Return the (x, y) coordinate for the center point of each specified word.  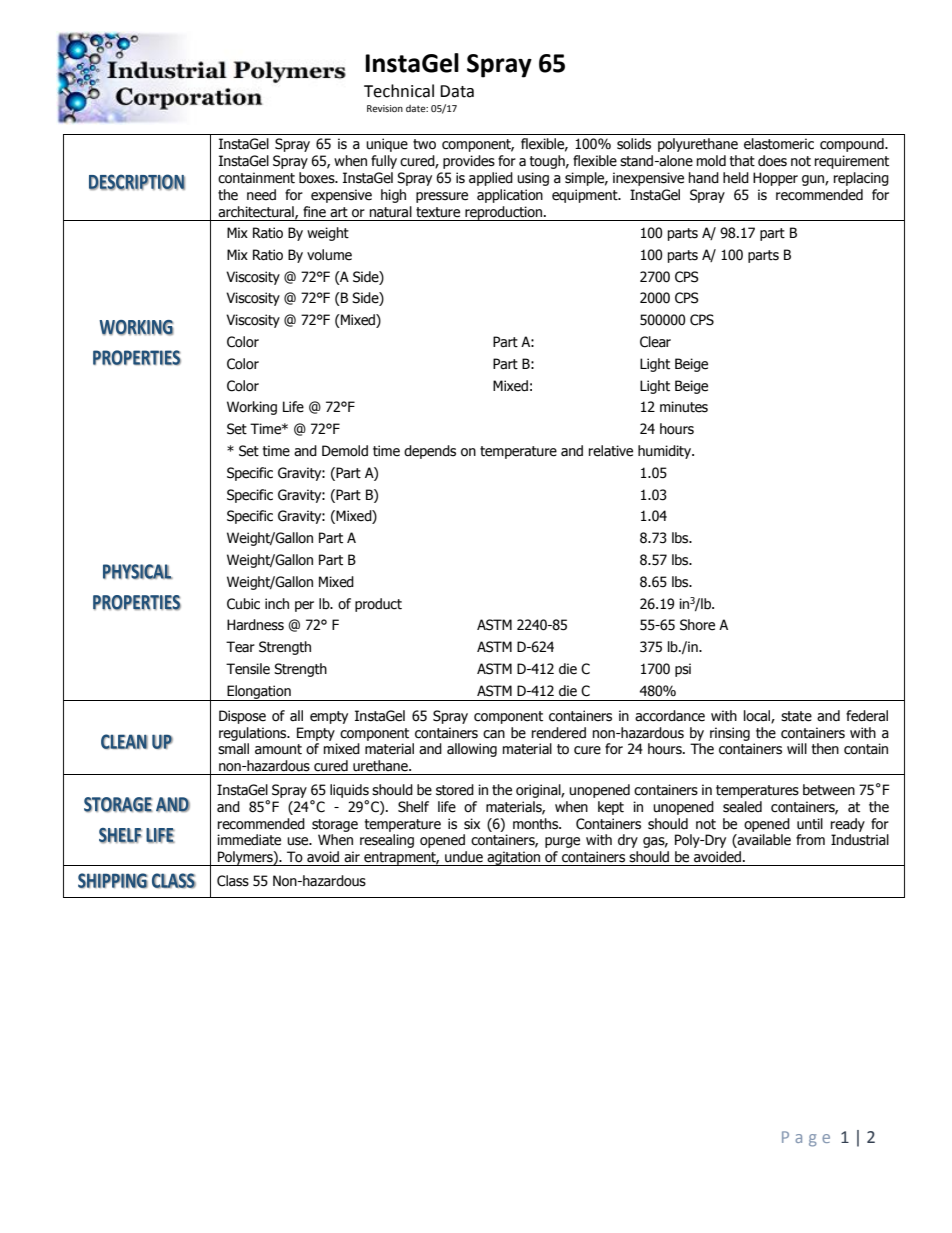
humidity (665, 452)
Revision (385, 108)
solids (634, 144)
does (772, 161)
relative (611, 451)
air (352, 856)
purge (562, 842)
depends (430, 452)
